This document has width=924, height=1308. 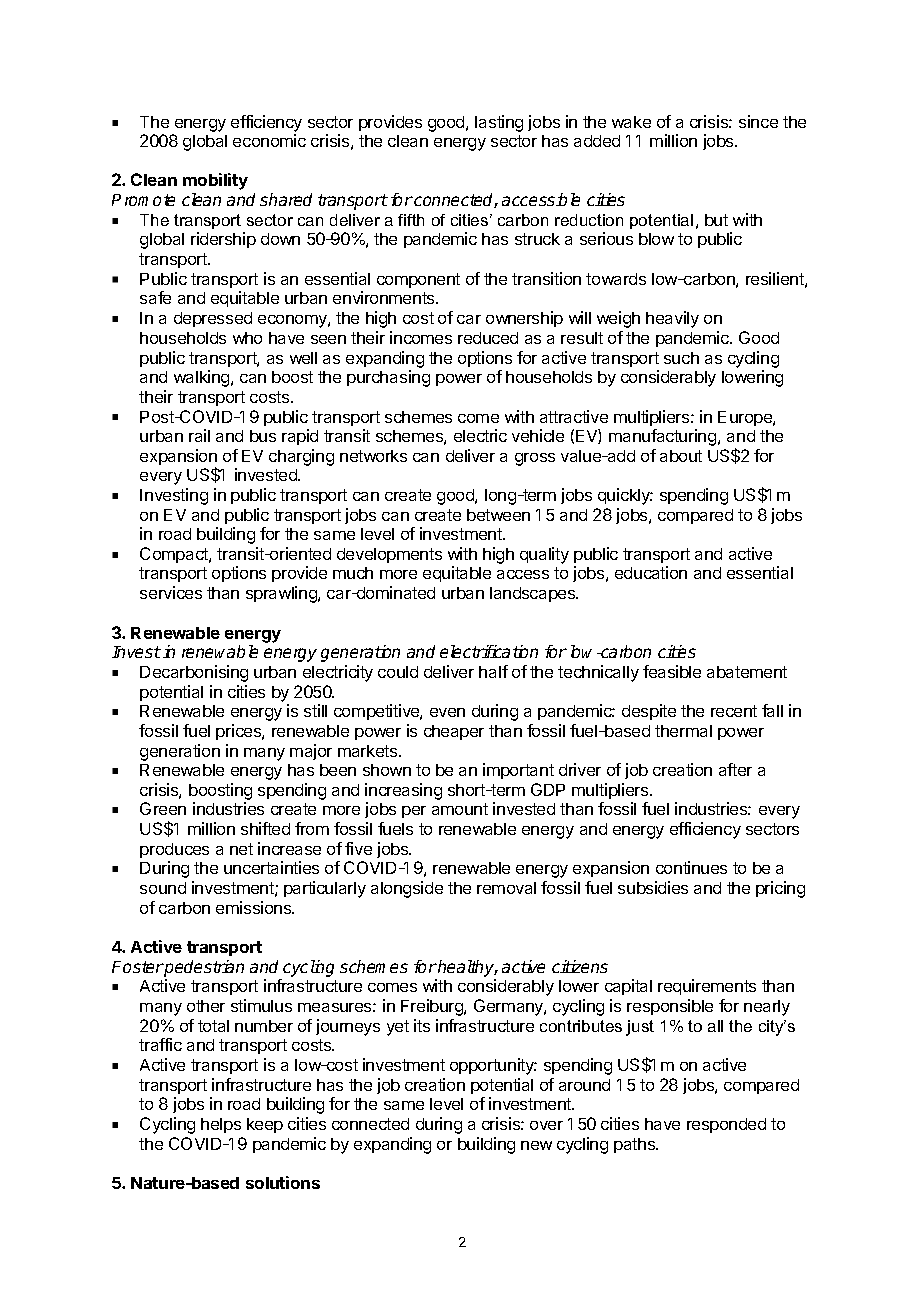 What do you see at coordinates (221, 1125) in the document?
I see `helps` at bounding box center [221, 1125].
